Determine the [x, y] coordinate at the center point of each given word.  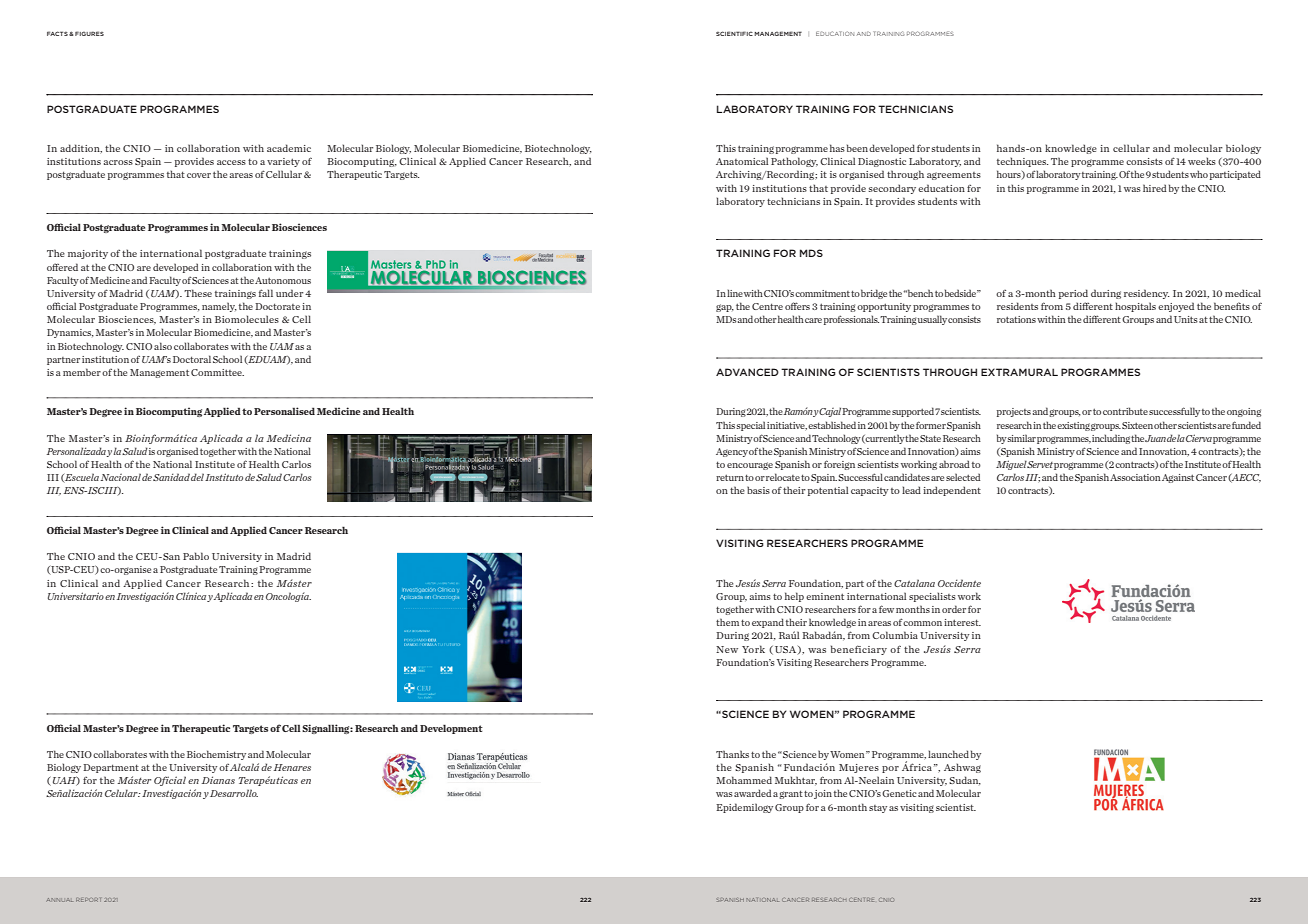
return [730, 477]
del [197, 477]
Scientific [734, 33]
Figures [89, 33]
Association [1135, 477]
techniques [1022, 162]
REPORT [88, 900]
